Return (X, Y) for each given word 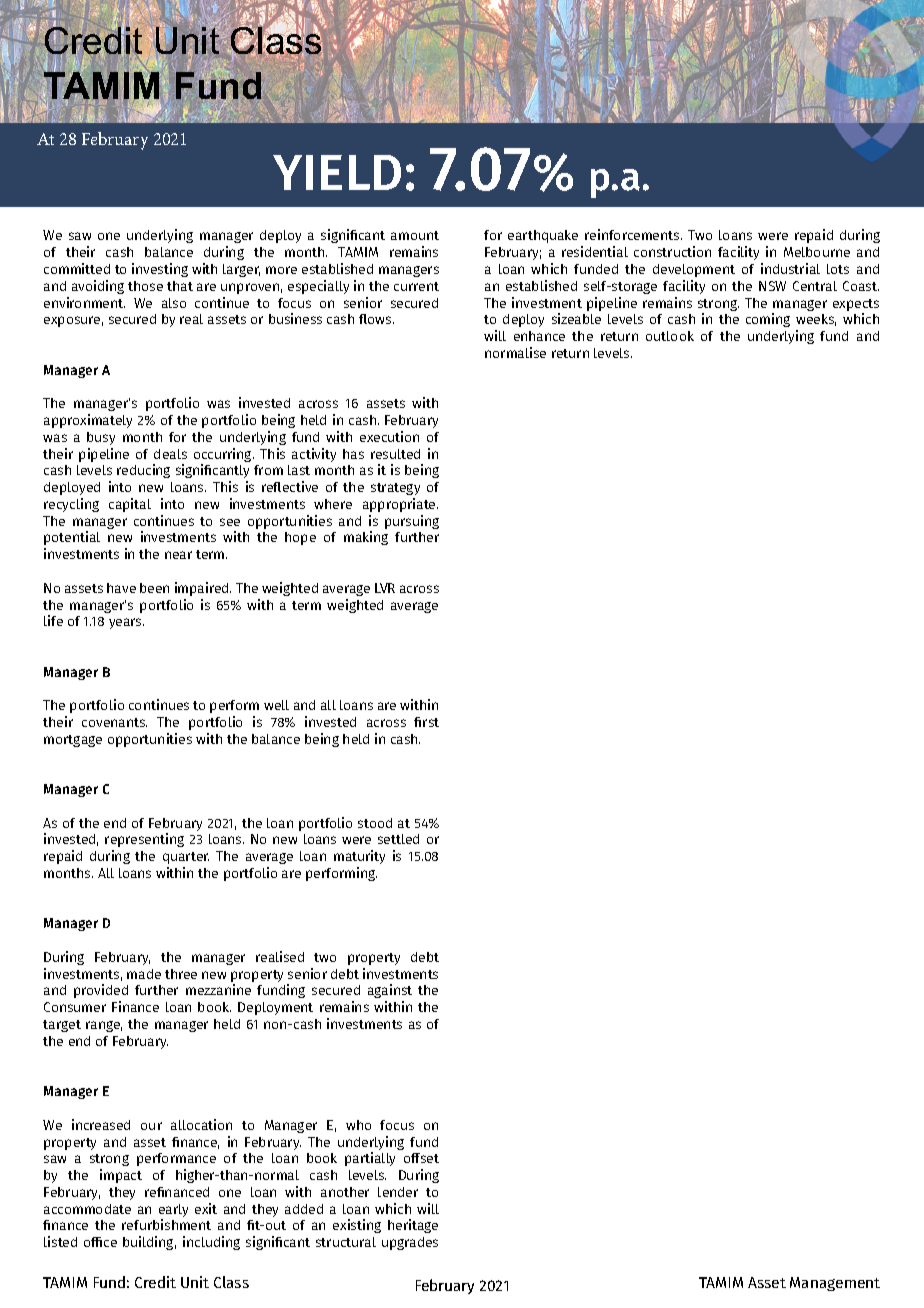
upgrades (410, 1243)
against (390, 991)
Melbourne (817, 252)
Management (835, 1284)
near (178, 555)
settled (398, 839)
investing (160, 270)
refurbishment (166, 1224)
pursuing (412, 522)
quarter (186, 858)
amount (415, 235)
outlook (670, 336)
